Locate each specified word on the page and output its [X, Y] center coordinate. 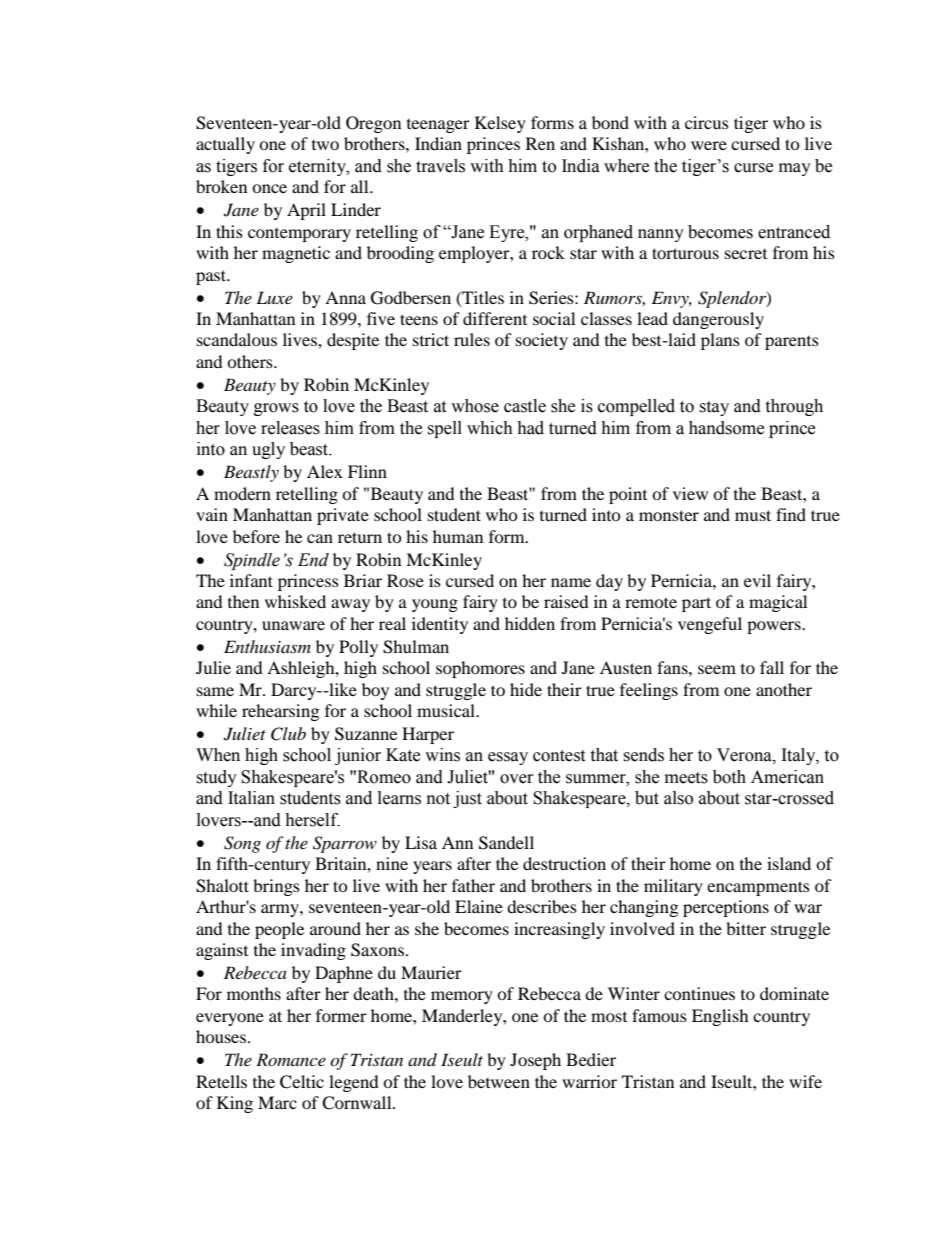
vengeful [710, 625]
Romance [291, 1059]
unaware [293, 625]
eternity [318, 167]
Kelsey [500, 124]
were [709, 145]
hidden [530, 623]
